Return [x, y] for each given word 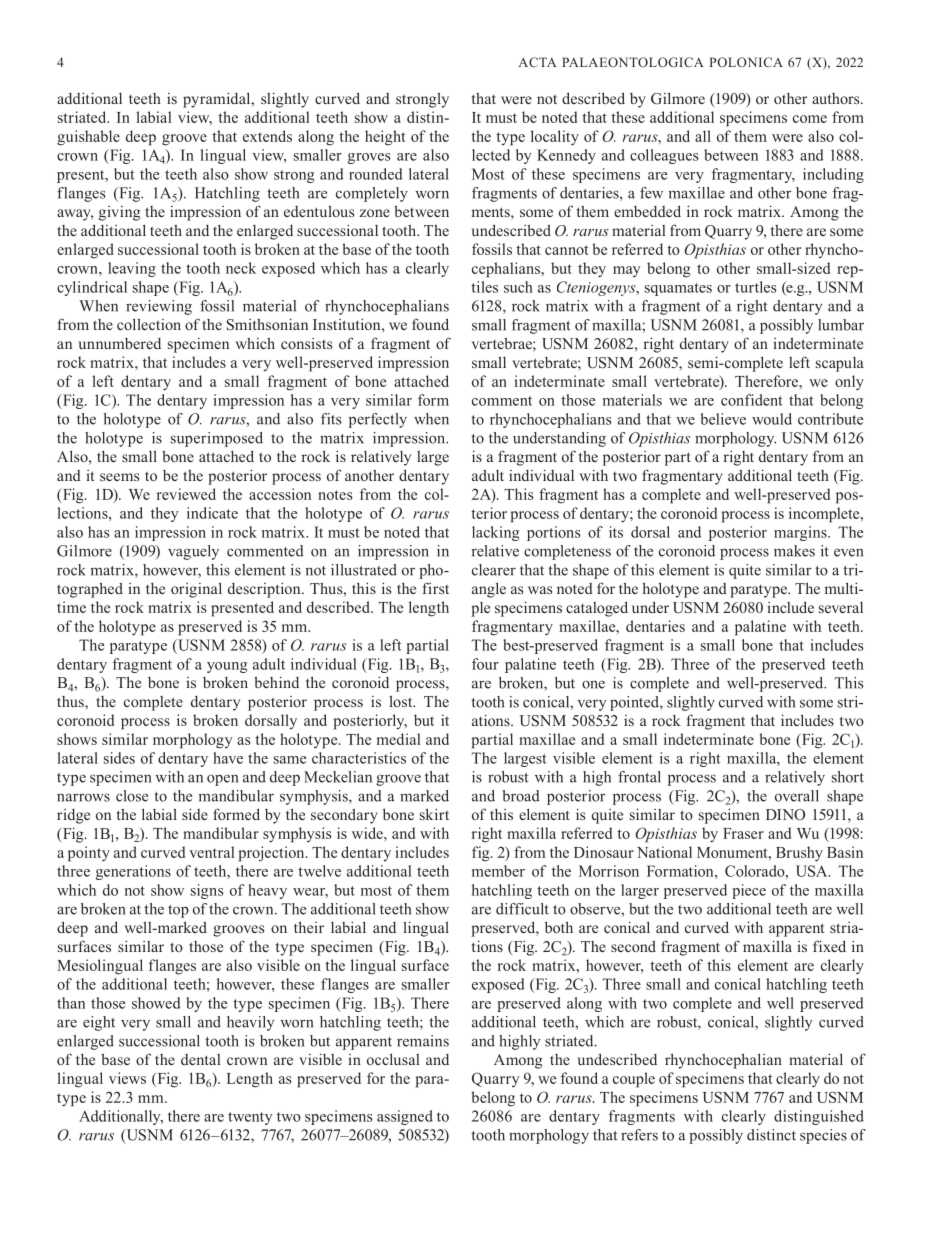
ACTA [538, 62]
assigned [405, 1117]
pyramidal [218, 100]
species [823, 1136]
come [810, 119]
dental [200, 1059]
